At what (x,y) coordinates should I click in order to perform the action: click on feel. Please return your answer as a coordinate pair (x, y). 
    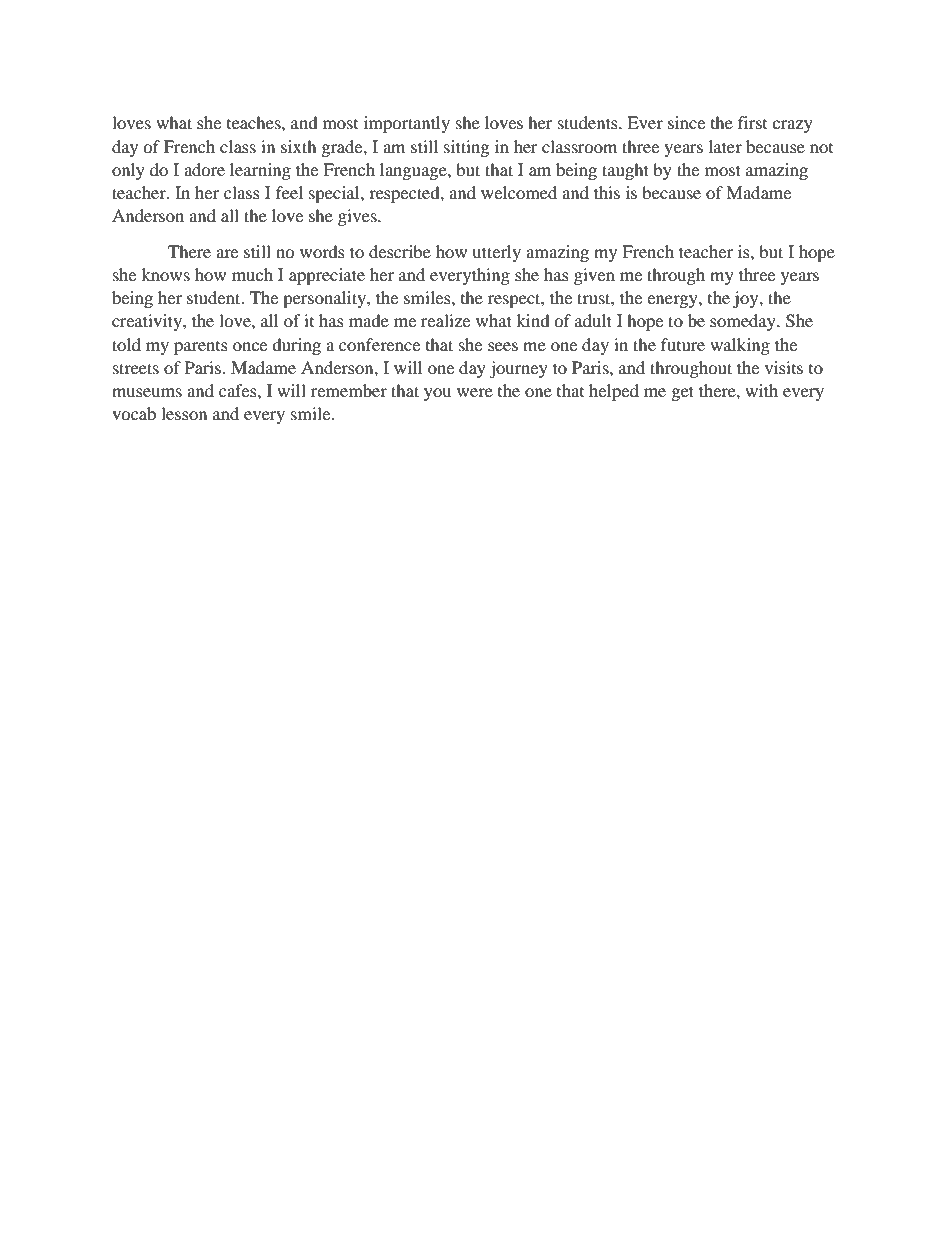
    Looking at the image, I should click on (289, 192).
